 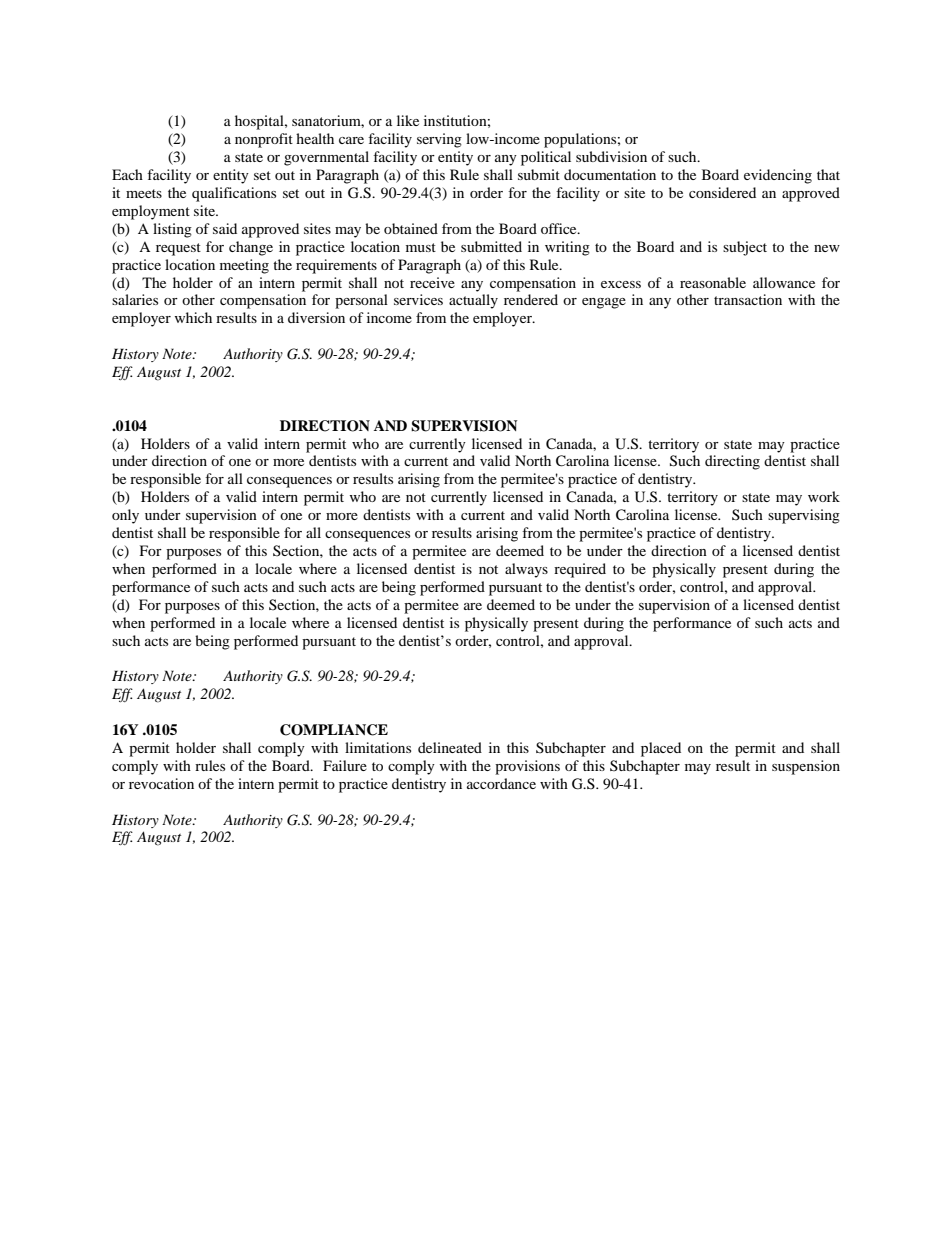 I want to click on subject, so click(x=745, y=248).
